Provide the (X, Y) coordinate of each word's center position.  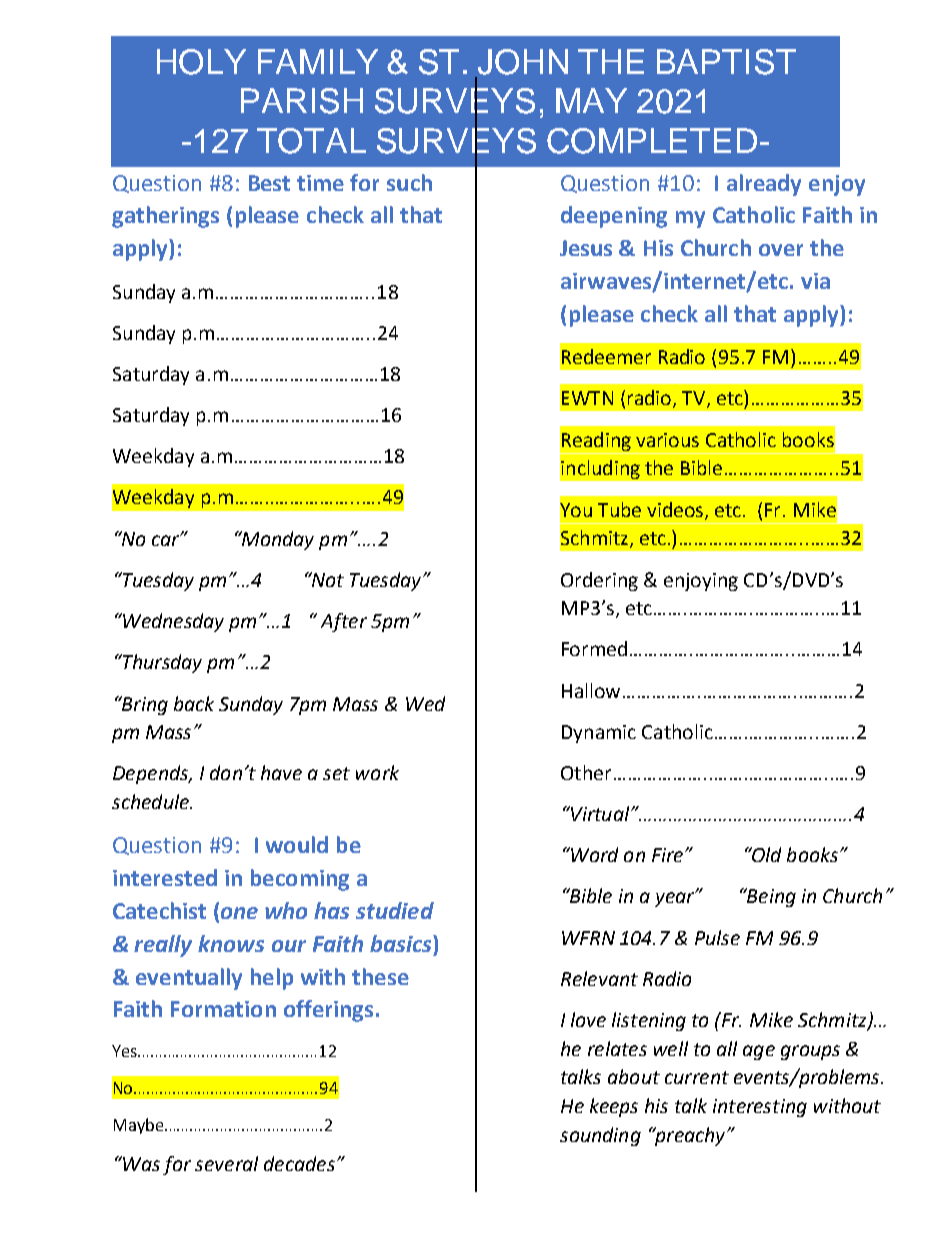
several (226, 1163)
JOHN (523, 62)
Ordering (599, 581)
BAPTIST (726, 62)
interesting (760, 1108)
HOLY (201, 62)
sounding (600, 1136)
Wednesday (172, 622)
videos (676, 510)
